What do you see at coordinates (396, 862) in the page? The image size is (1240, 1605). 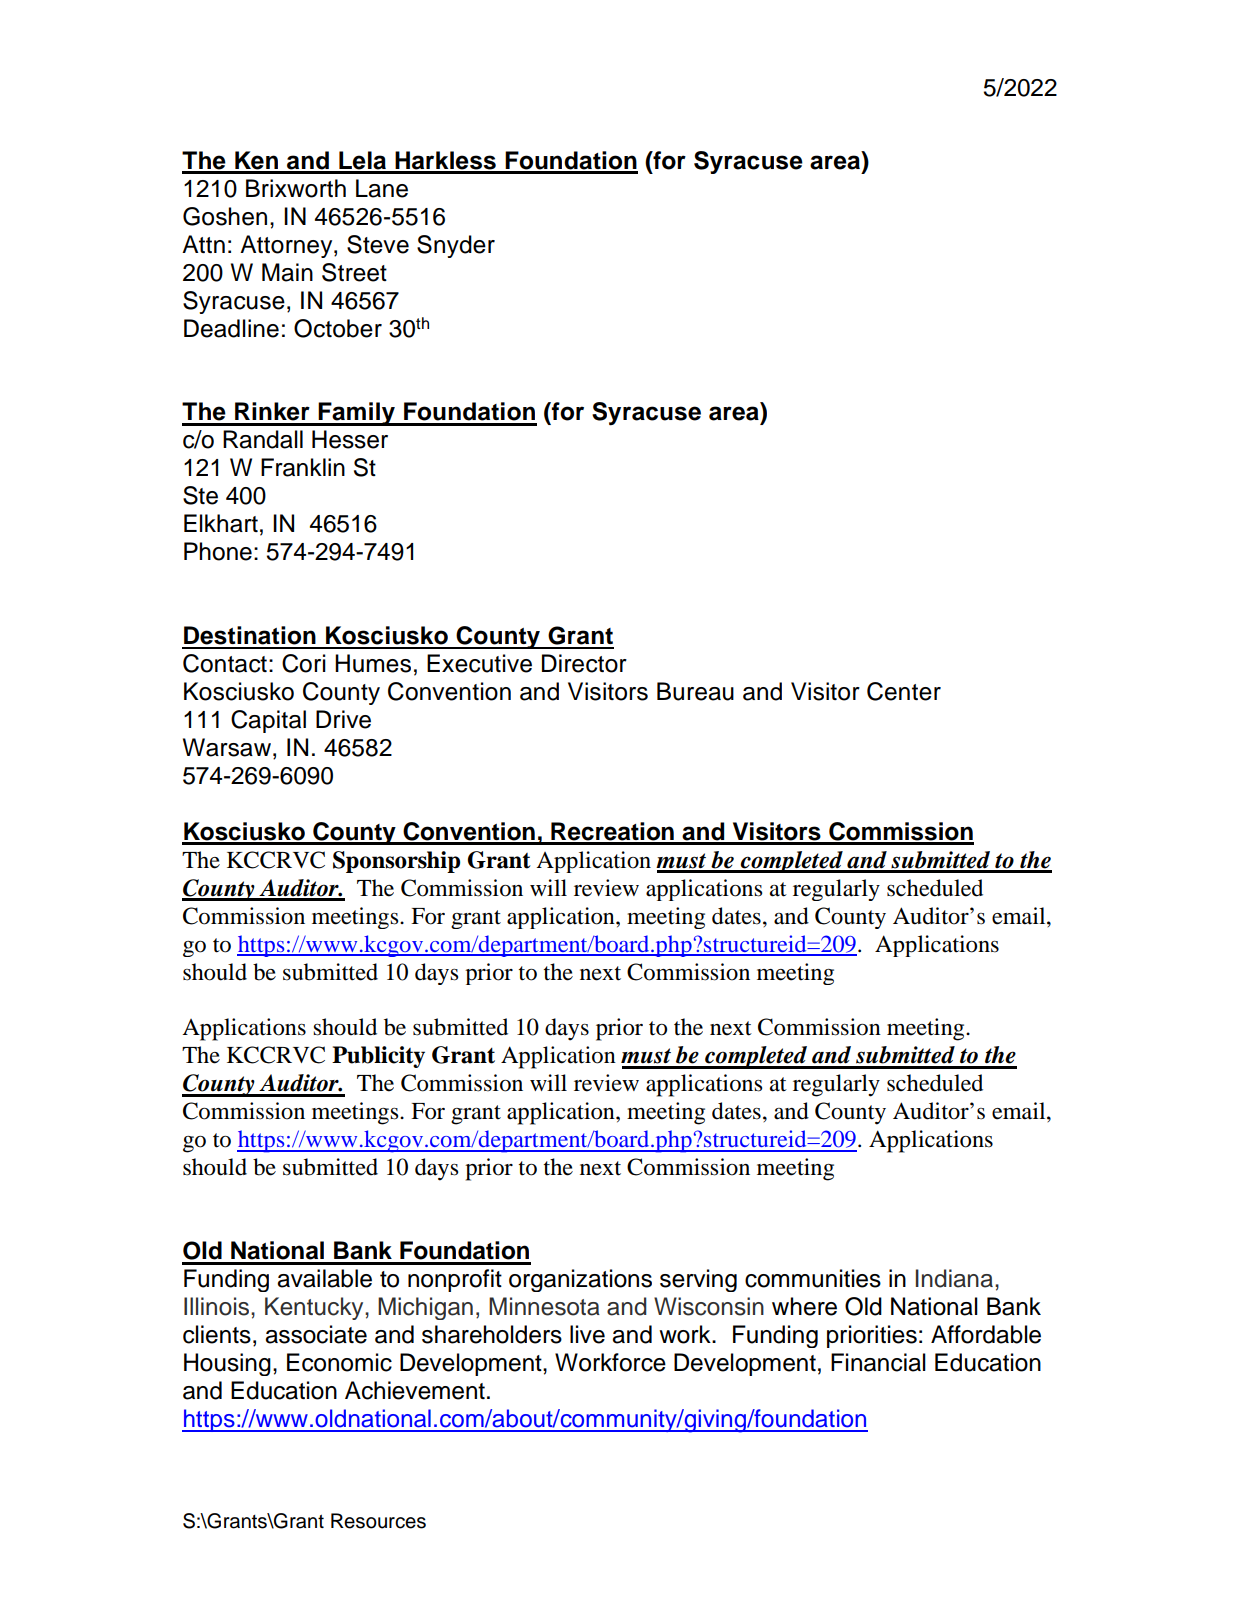 I see `Sponsorship` at bounding box center [396, 862].
